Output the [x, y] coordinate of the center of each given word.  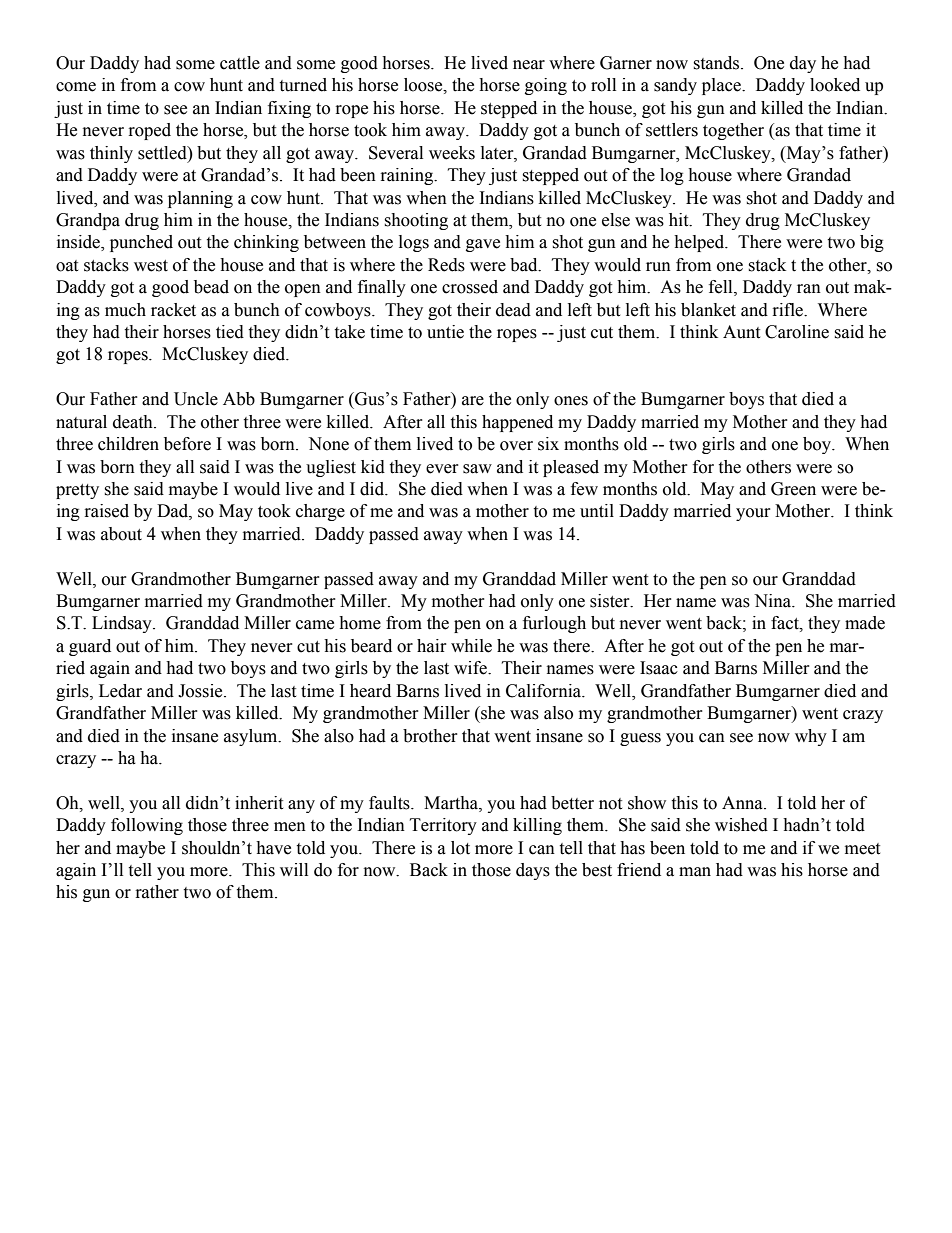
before [187, 444]
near [529, 65]
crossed [470, 287]
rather [157, 892]
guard [90, 647]
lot [460, 848]
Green [793, 489]
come [76, 87]
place [722, 86]
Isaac [659, 668]
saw [477, 469]
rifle [789, 310]
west [151, 266]
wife [471, 668]
